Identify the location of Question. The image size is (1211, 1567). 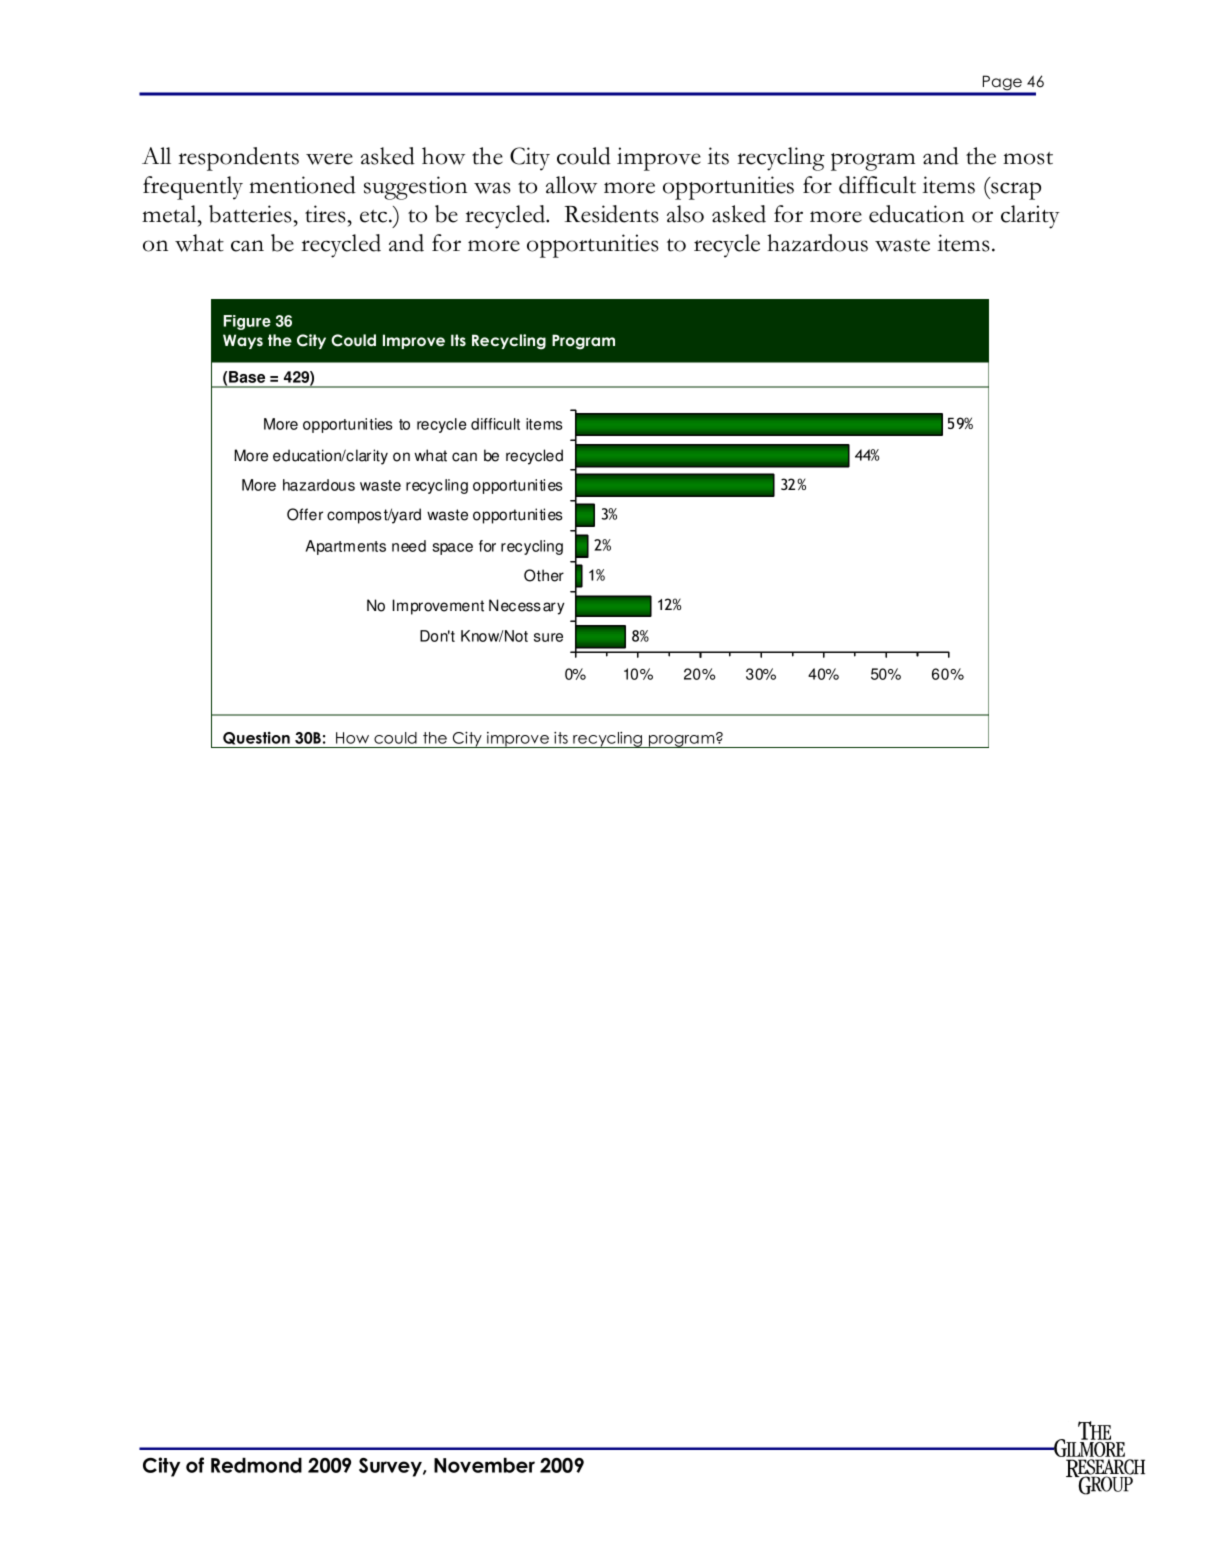
(256, 738).
